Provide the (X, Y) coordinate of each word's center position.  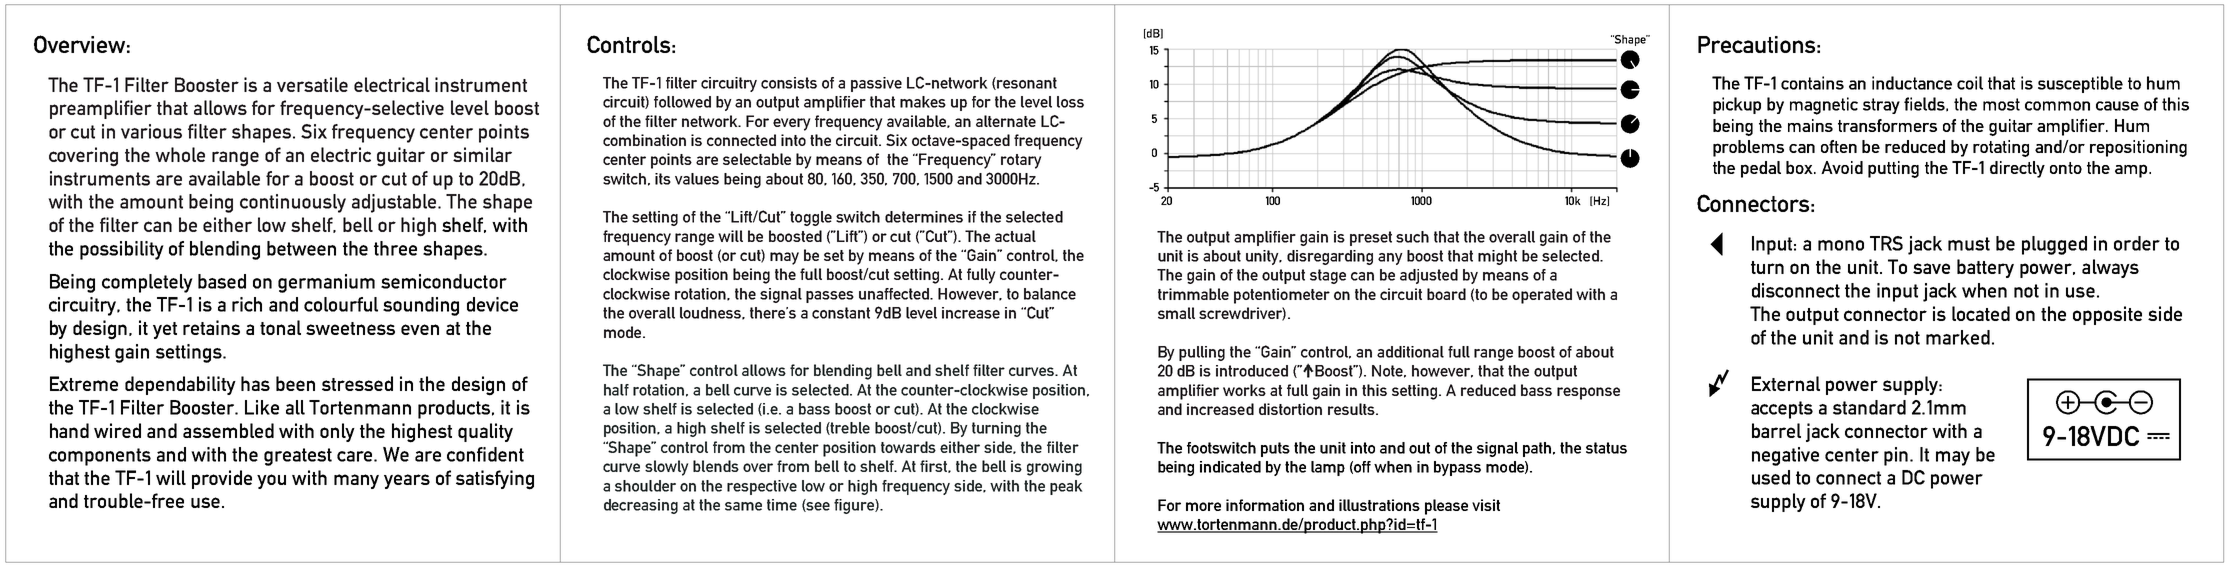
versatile (312, 84)
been (295, 383)
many (356, 481)
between (301, 248)
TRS (1886, 243)
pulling (1202, 353)
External (1786, 383)
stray (1881, 106)
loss (1070, 102)
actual (1015, 236)
